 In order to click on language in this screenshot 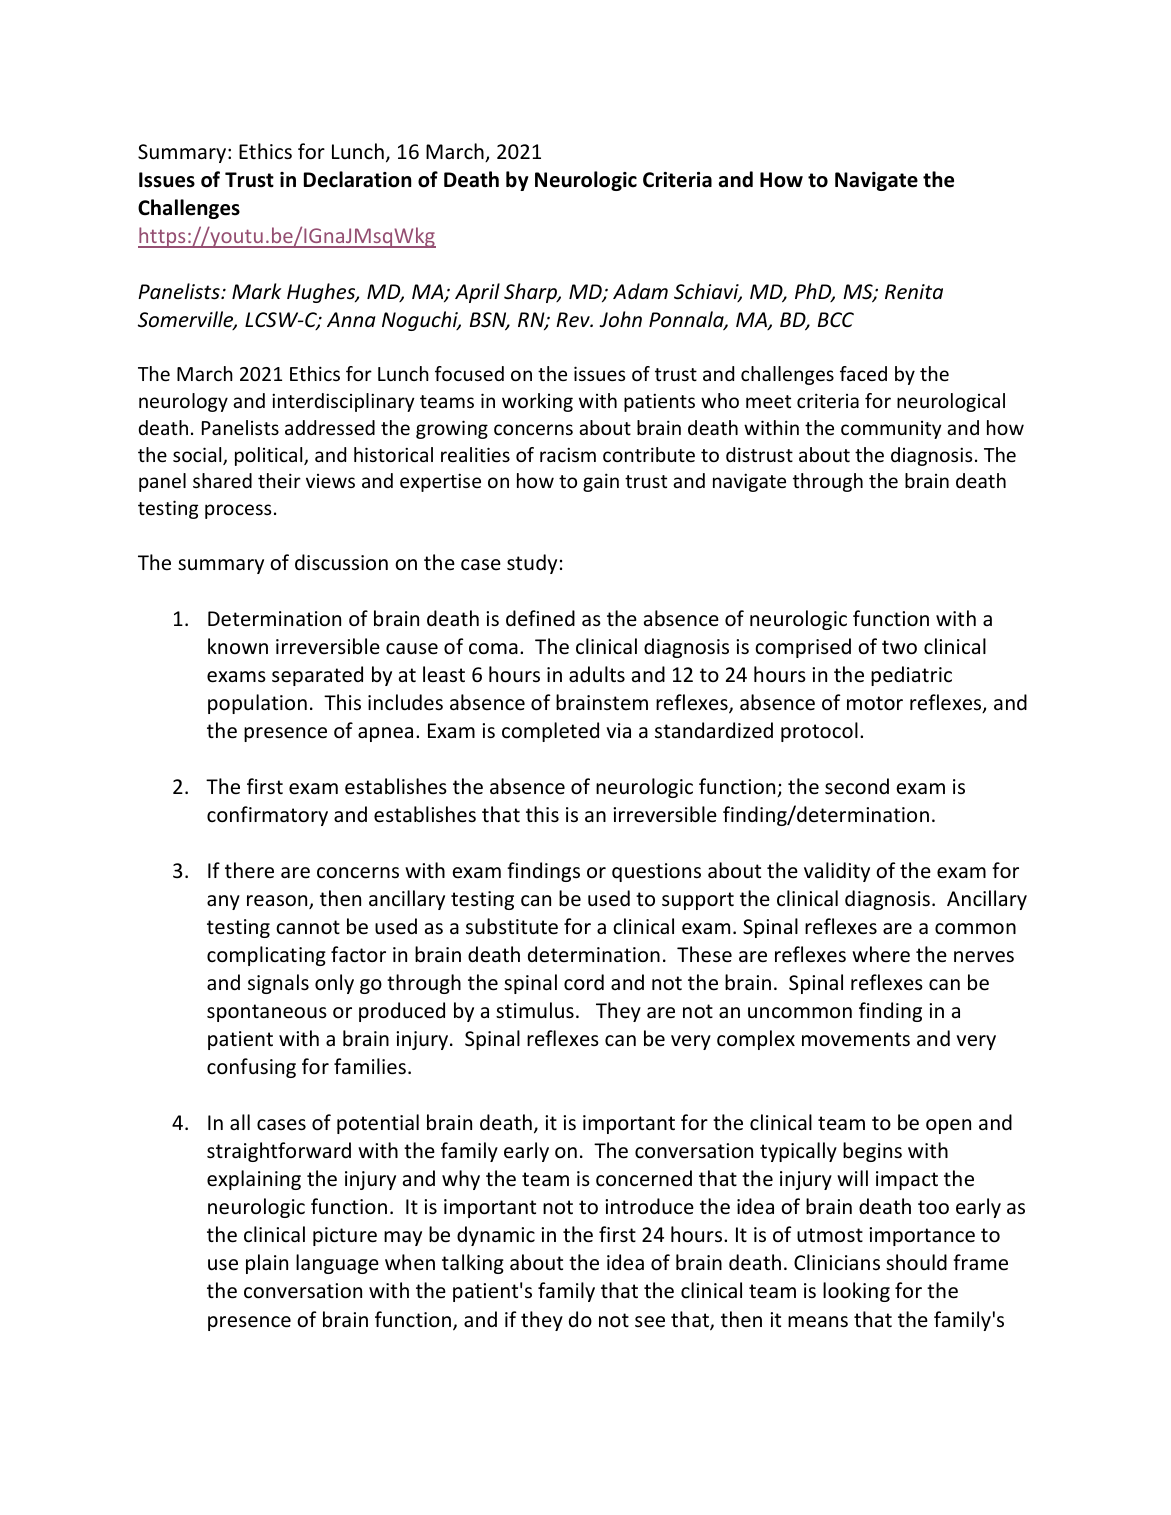, I will do `click(337, 1264)`.
